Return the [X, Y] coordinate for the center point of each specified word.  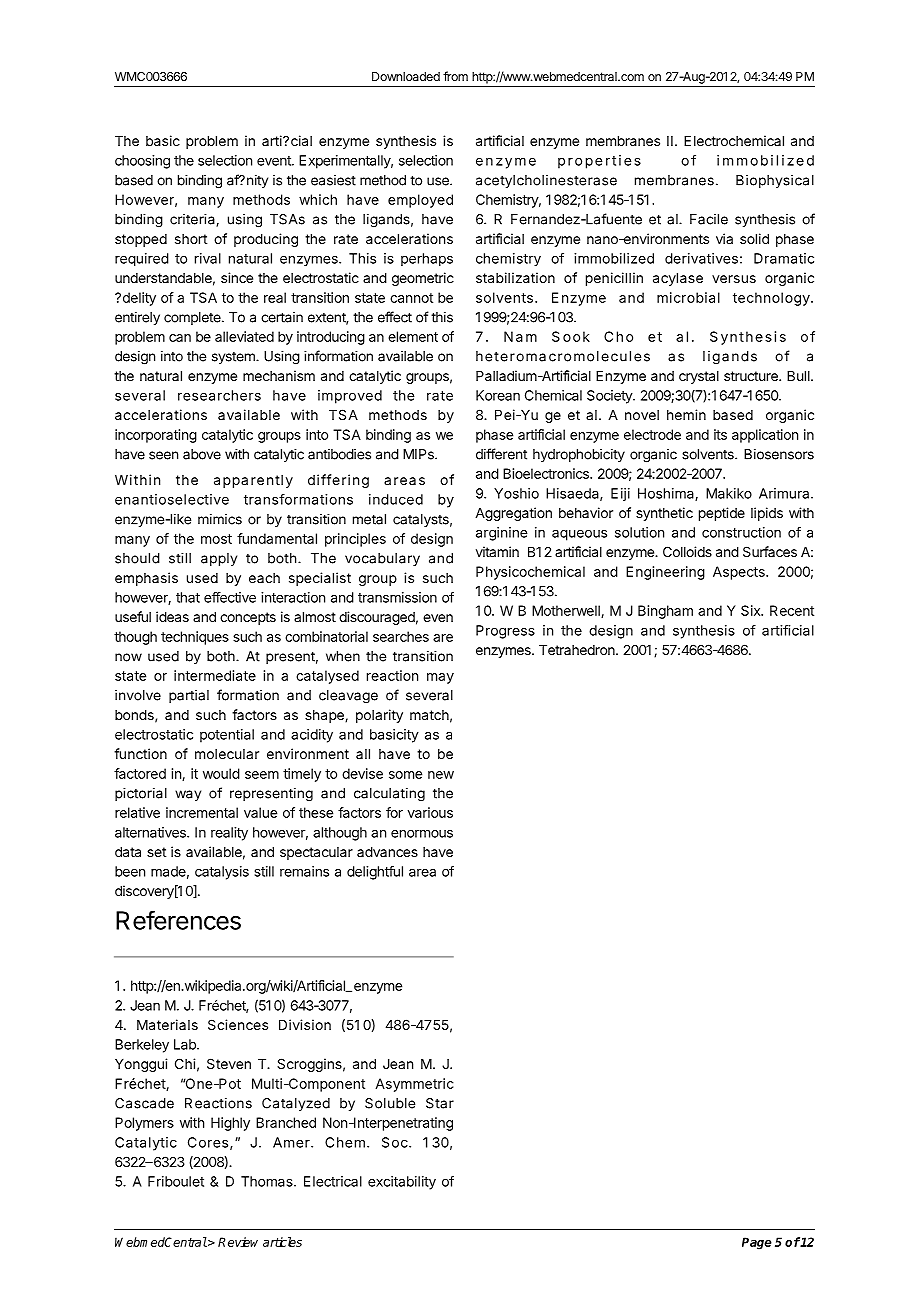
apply [219, 559]
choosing [142, 162]
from [455, 76]
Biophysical [775, 181]
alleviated [244, 336]
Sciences [238, 1024]
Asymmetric [414, 1085]
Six [752, 610]
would [221, 773]
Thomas [268, 1181]
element [413, 336]
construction [741, 532]
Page [757, 1243]
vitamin [497, 551]
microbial [688, 297]
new [441, 775]
